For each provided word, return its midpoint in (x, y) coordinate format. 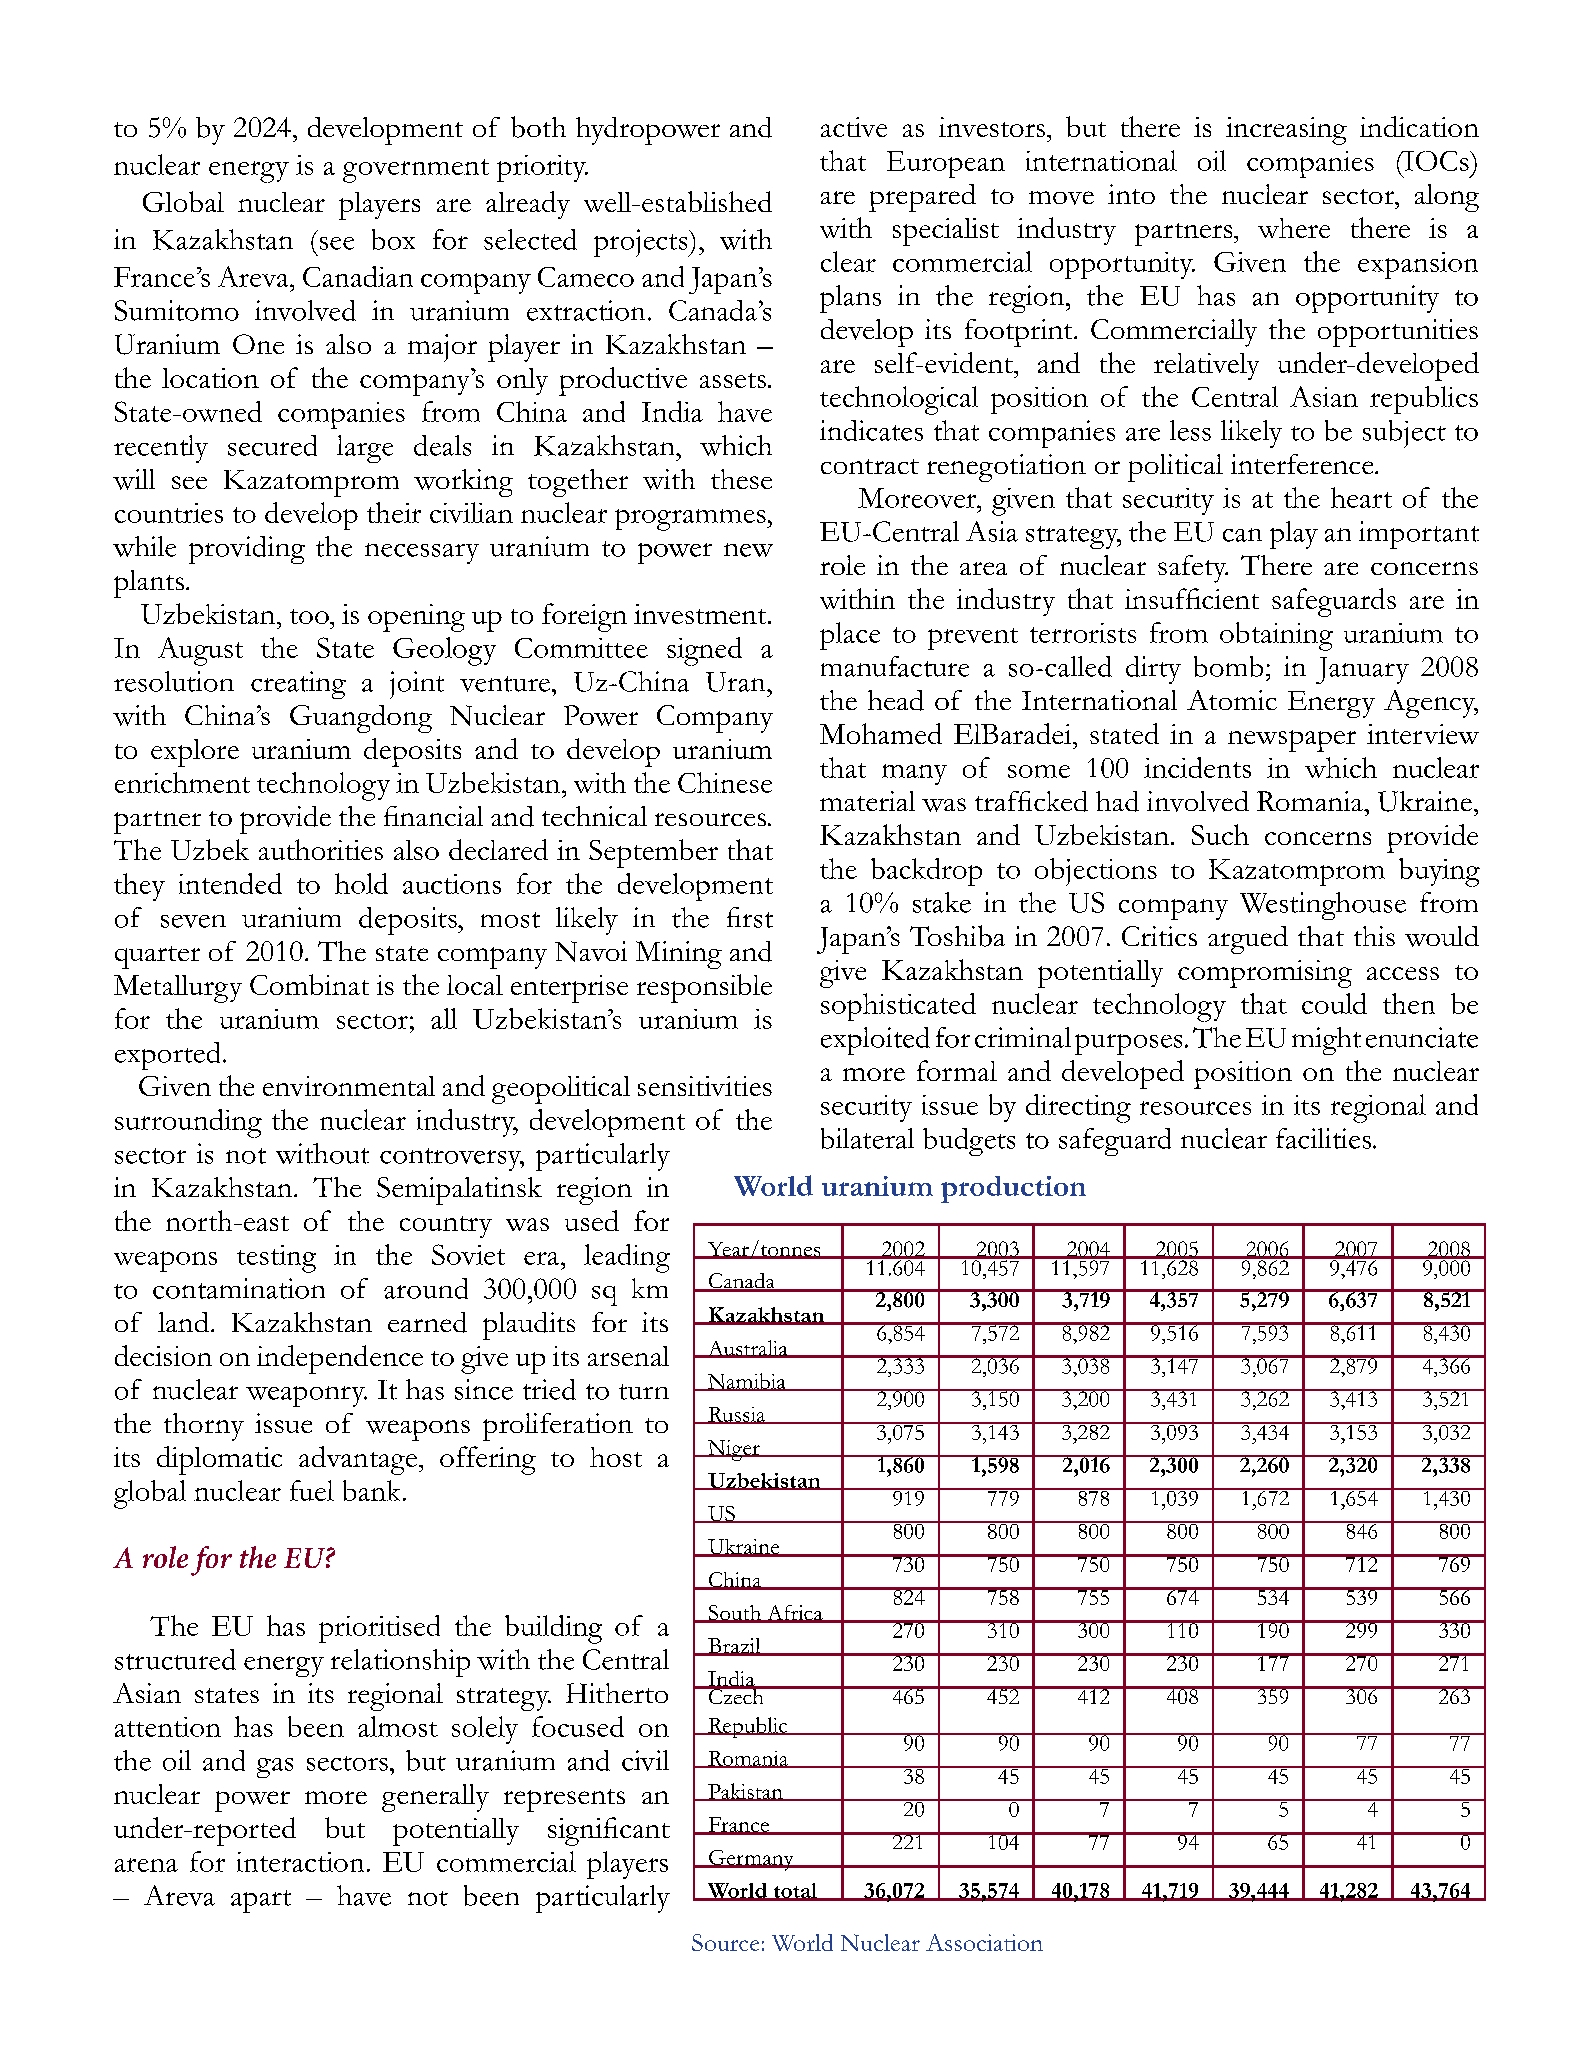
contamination (239, 1288)
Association (984, 1942)
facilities (1323, 1138)
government (416, 171)
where (1294, 228)
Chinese (725, 782)
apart (261, 1901)
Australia (748, 1349)
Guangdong (361, 719)
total (795, 1891)
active (854, 127)
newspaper (1292, 741)
